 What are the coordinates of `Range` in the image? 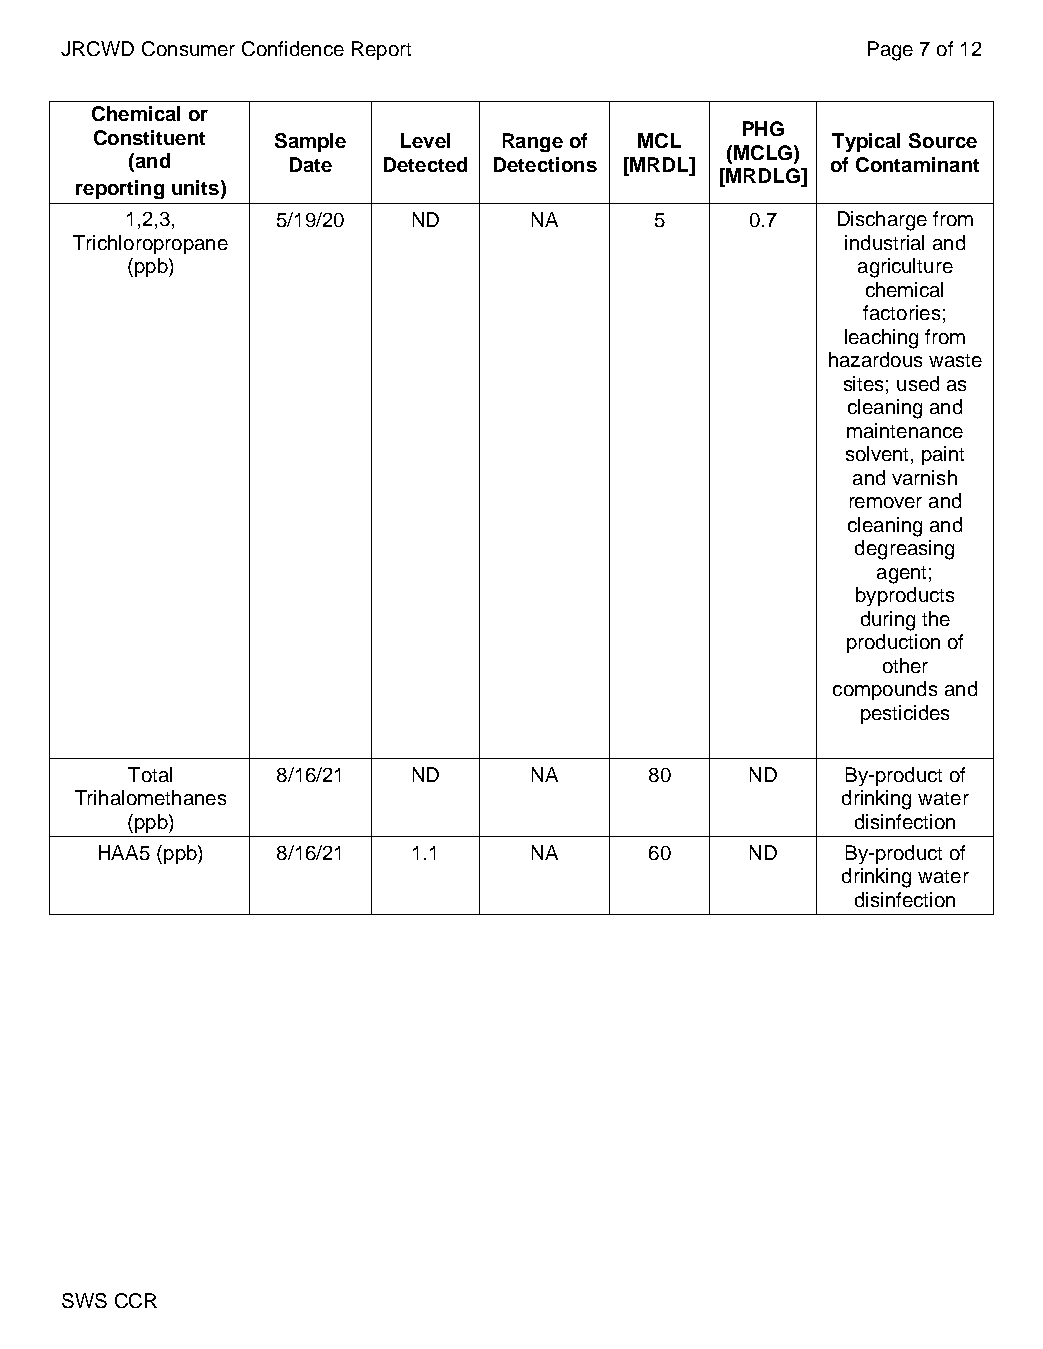 It's located at (533, 142).
